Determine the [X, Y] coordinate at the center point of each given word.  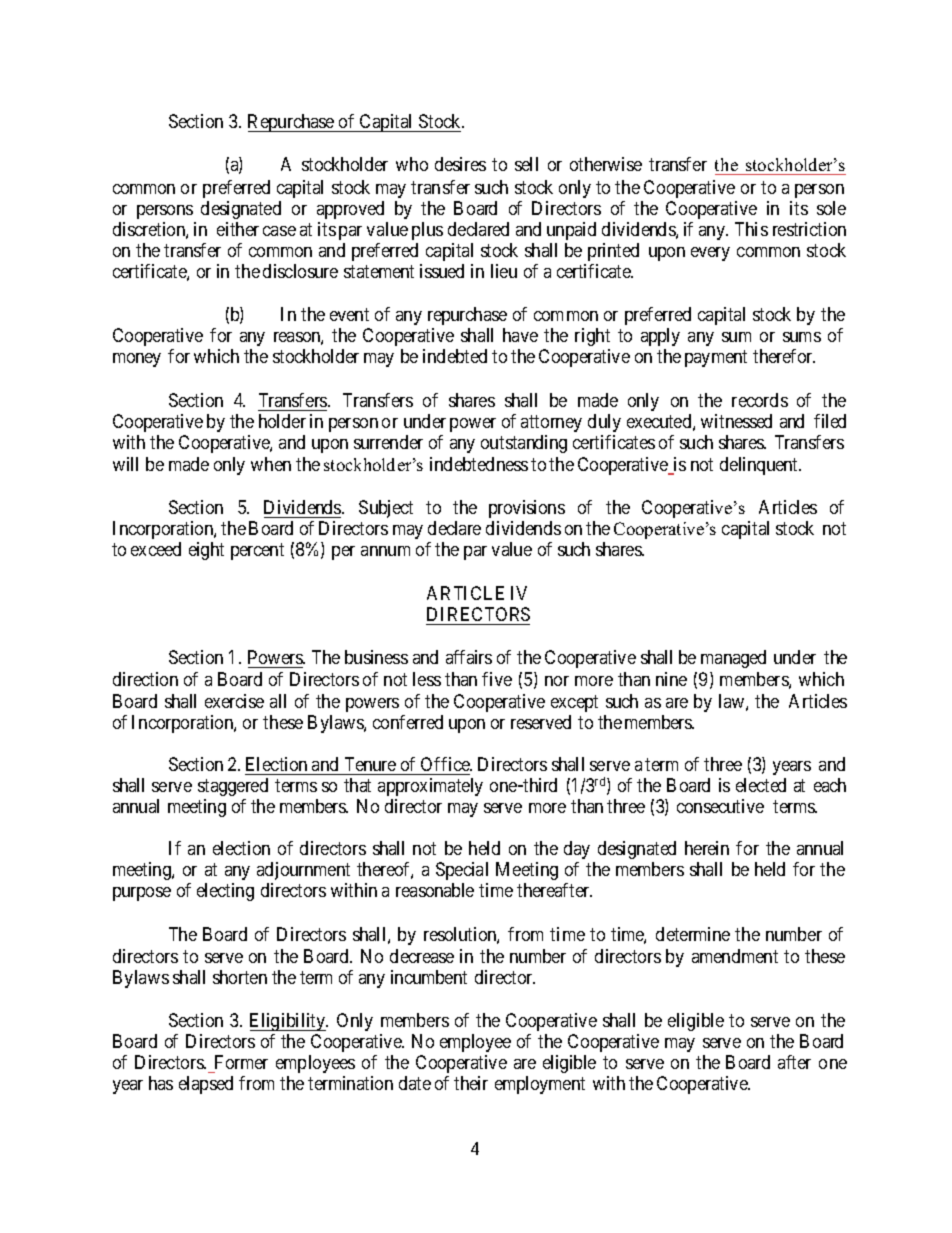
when [271, 464]
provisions [527, 509]
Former [241, 1062]
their [471, 1083]
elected [761, 785]
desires [460, 164]
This [751, 229]
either [238, 229]
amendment [735, 956]
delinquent [760, 466]
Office [446, 764]
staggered [233, 787]
